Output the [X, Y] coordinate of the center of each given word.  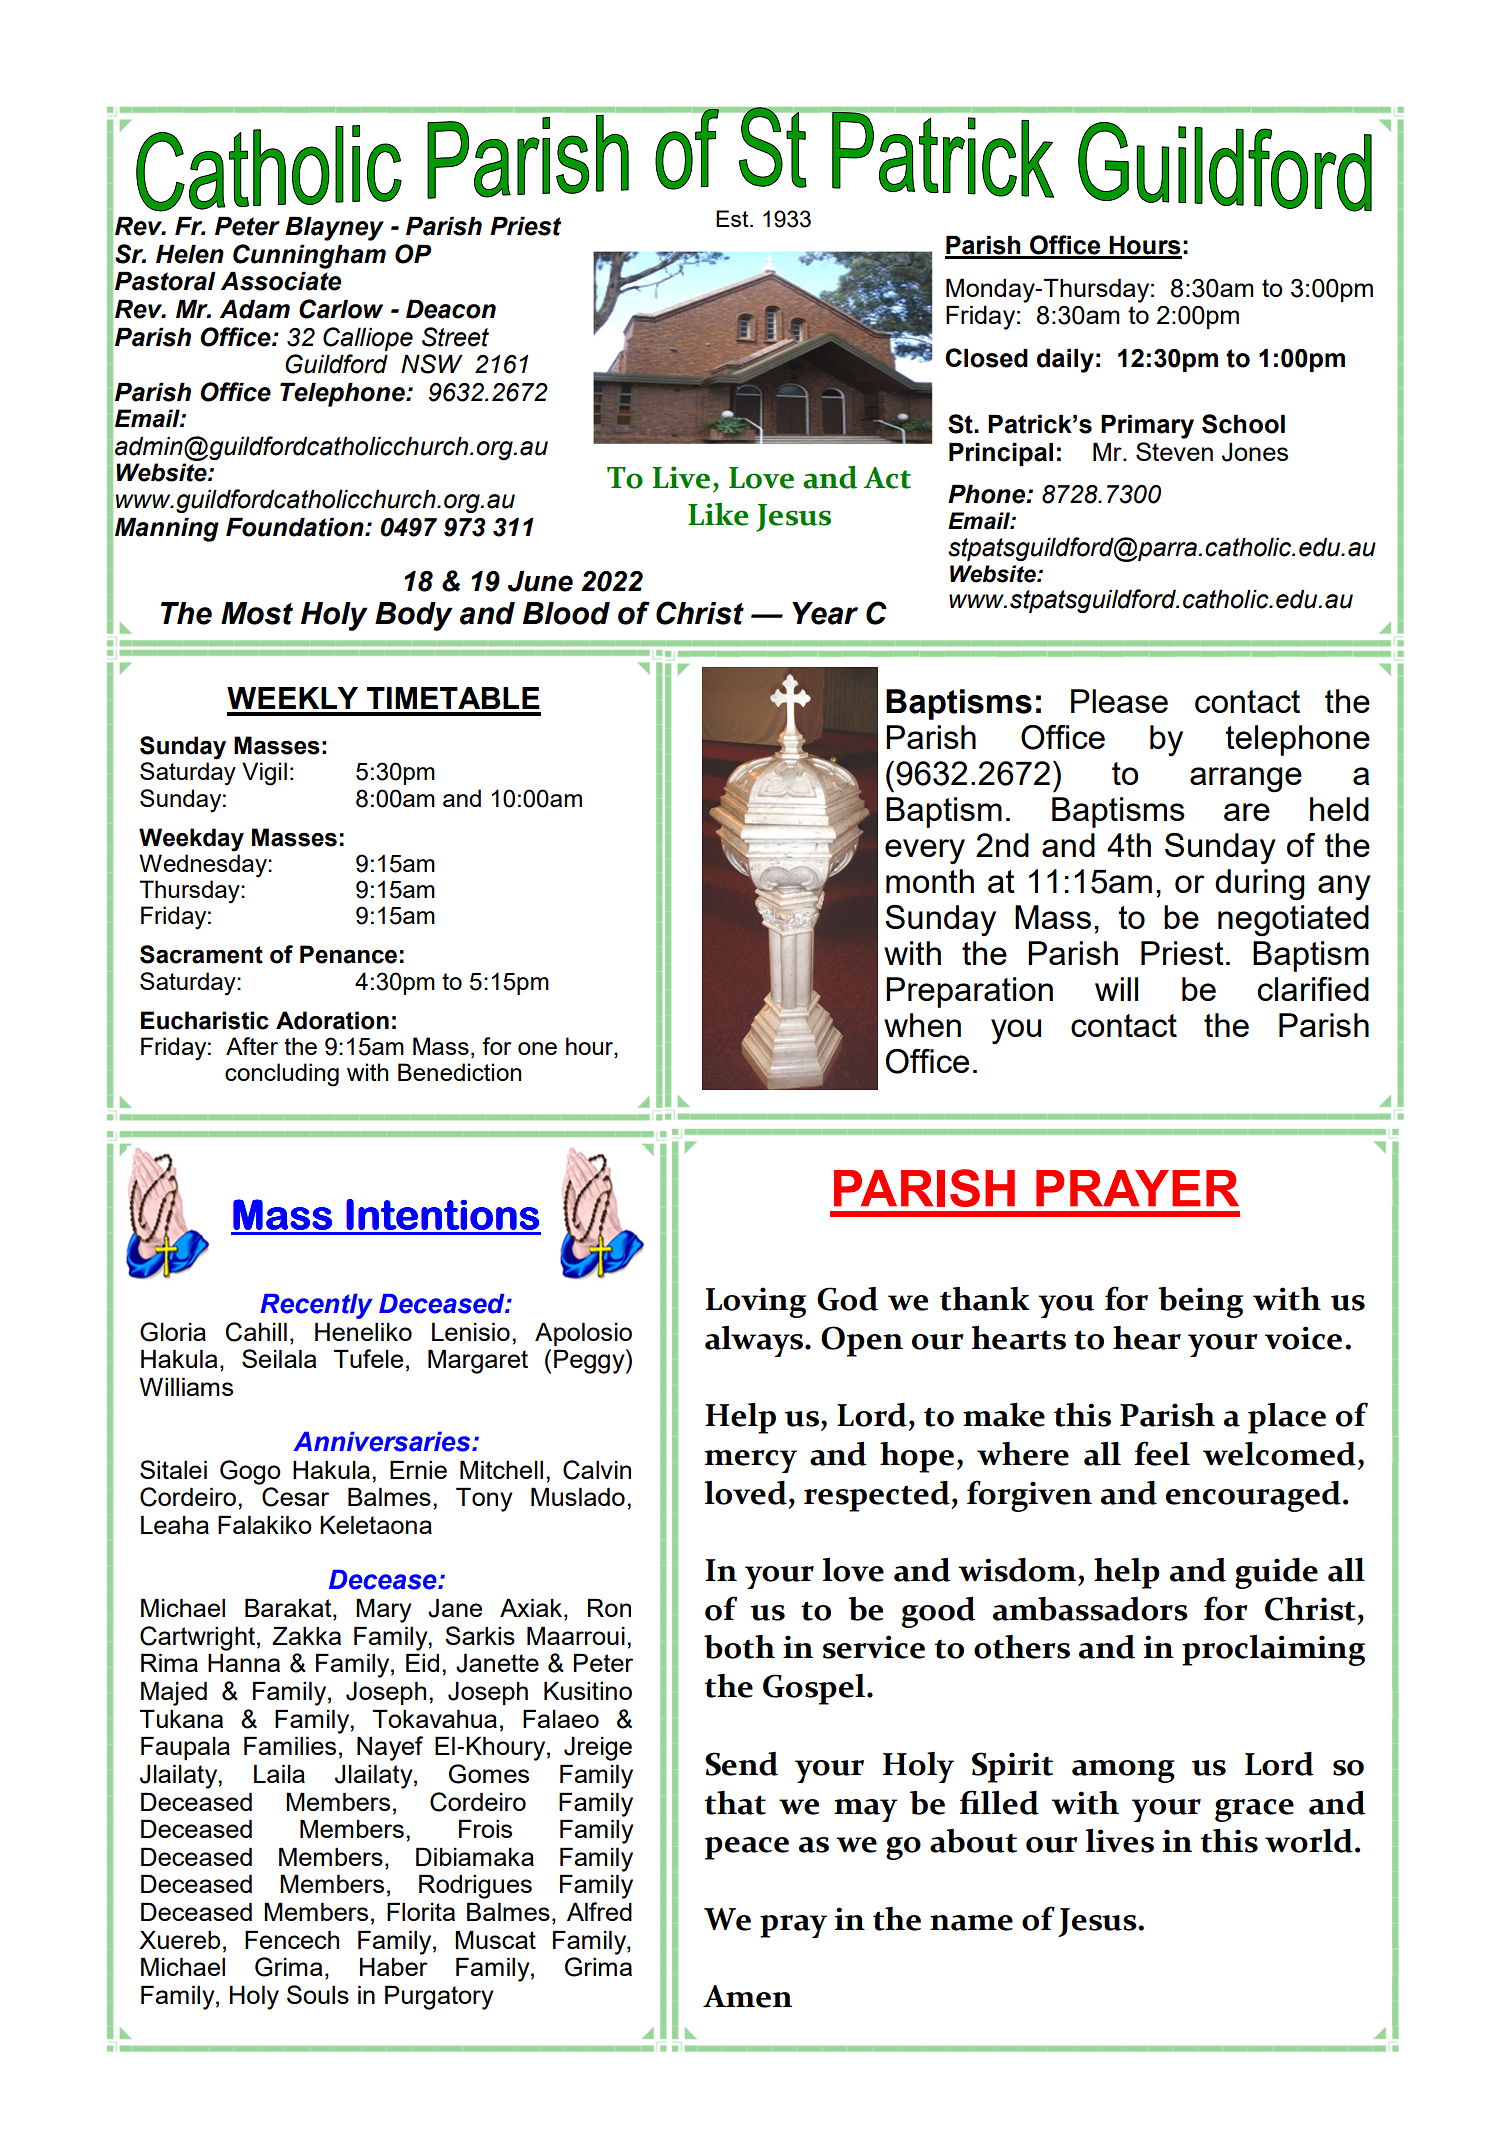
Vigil [264, 774]
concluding [282, 1075]
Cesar [295, 1497]
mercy [751, 1461]
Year [825, 613]
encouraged [1253, 1496]
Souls [318, 1994]
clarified [1313, 989]
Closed [986, 358]
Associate [281, 281]
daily [1065, 360]
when [922, 1025]
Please [1119, 701]
